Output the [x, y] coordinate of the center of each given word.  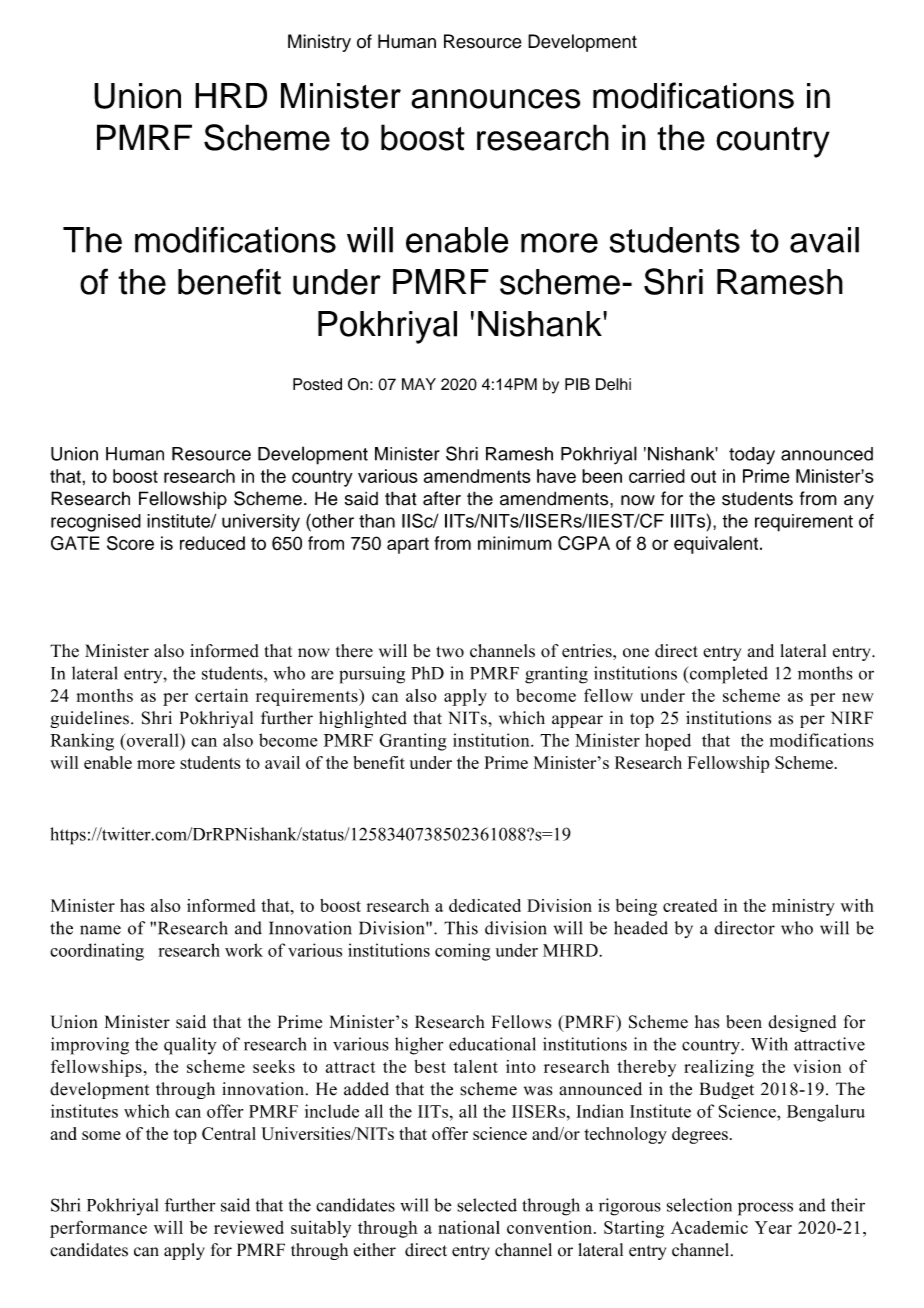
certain [221, 695]
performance [98, 1229]
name [100, 930]
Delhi [613, 384]
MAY [419, 384]
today [752, 456]
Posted [317, 384]
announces [495, 99]
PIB [577, 384]
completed [727, 675]
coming [463, 952]
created [690, 905]
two [450, 652]
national [469, 1227]
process [765, 1209]
